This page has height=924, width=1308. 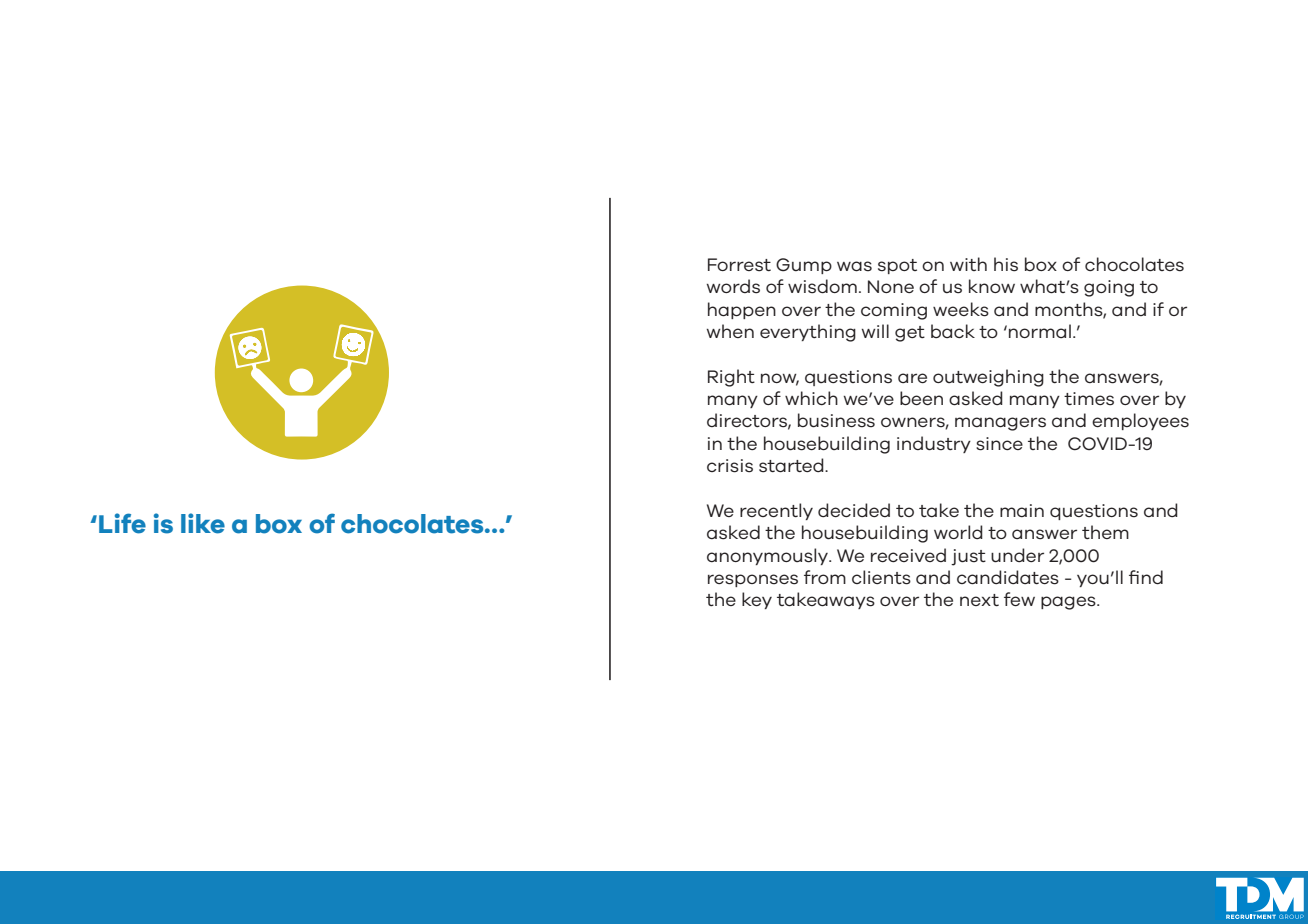 I want to click on few, so click(x=1019, y=599).
